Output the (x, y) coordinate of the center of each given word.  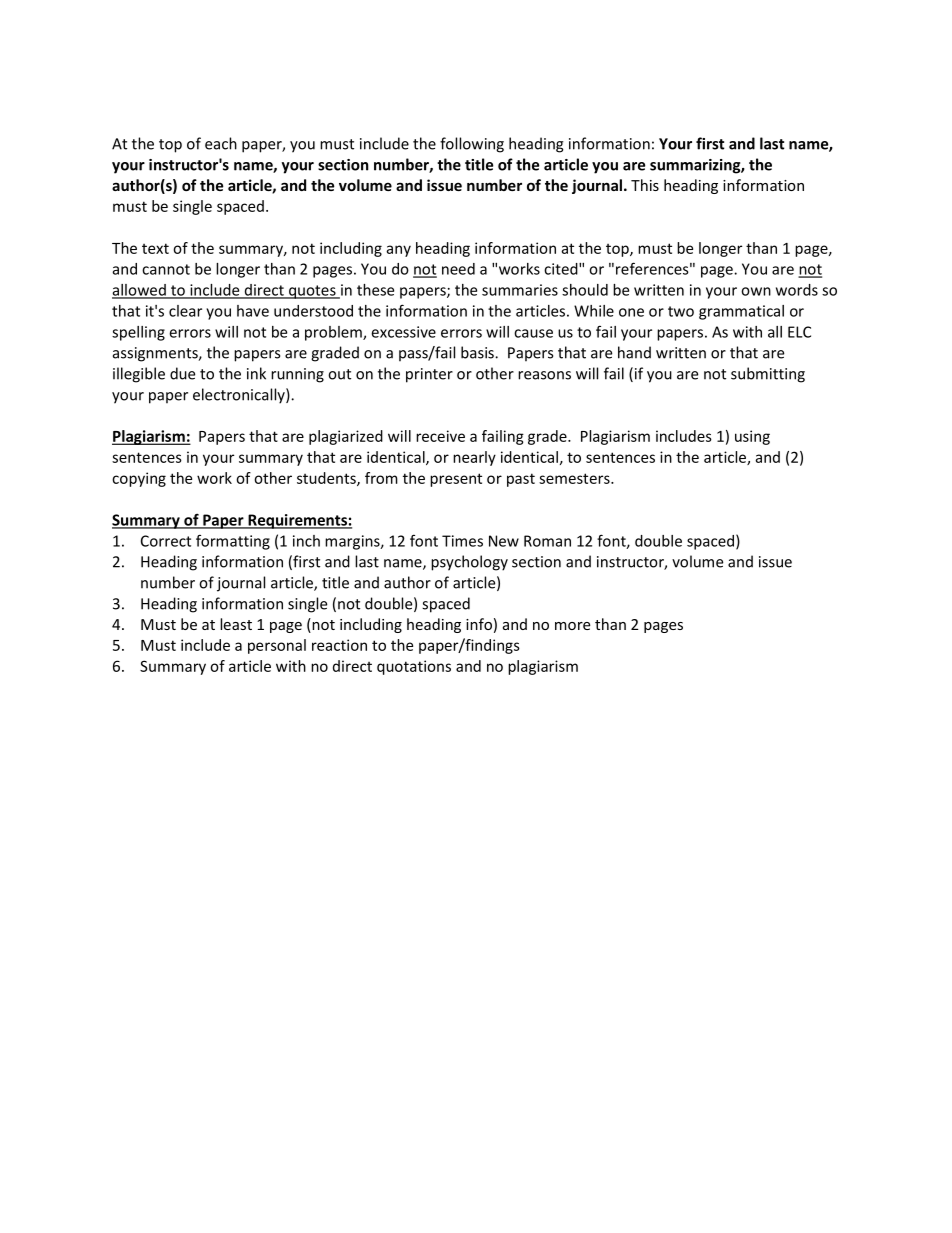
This (645, 185)
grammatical (741, 312)
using (752, 437)
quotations (414, 667)
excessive (403, 332)
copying (139, 479)
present (456, 480)
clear (185, 311)
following (472, 145)
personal (277, 646)
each (221, 143)
